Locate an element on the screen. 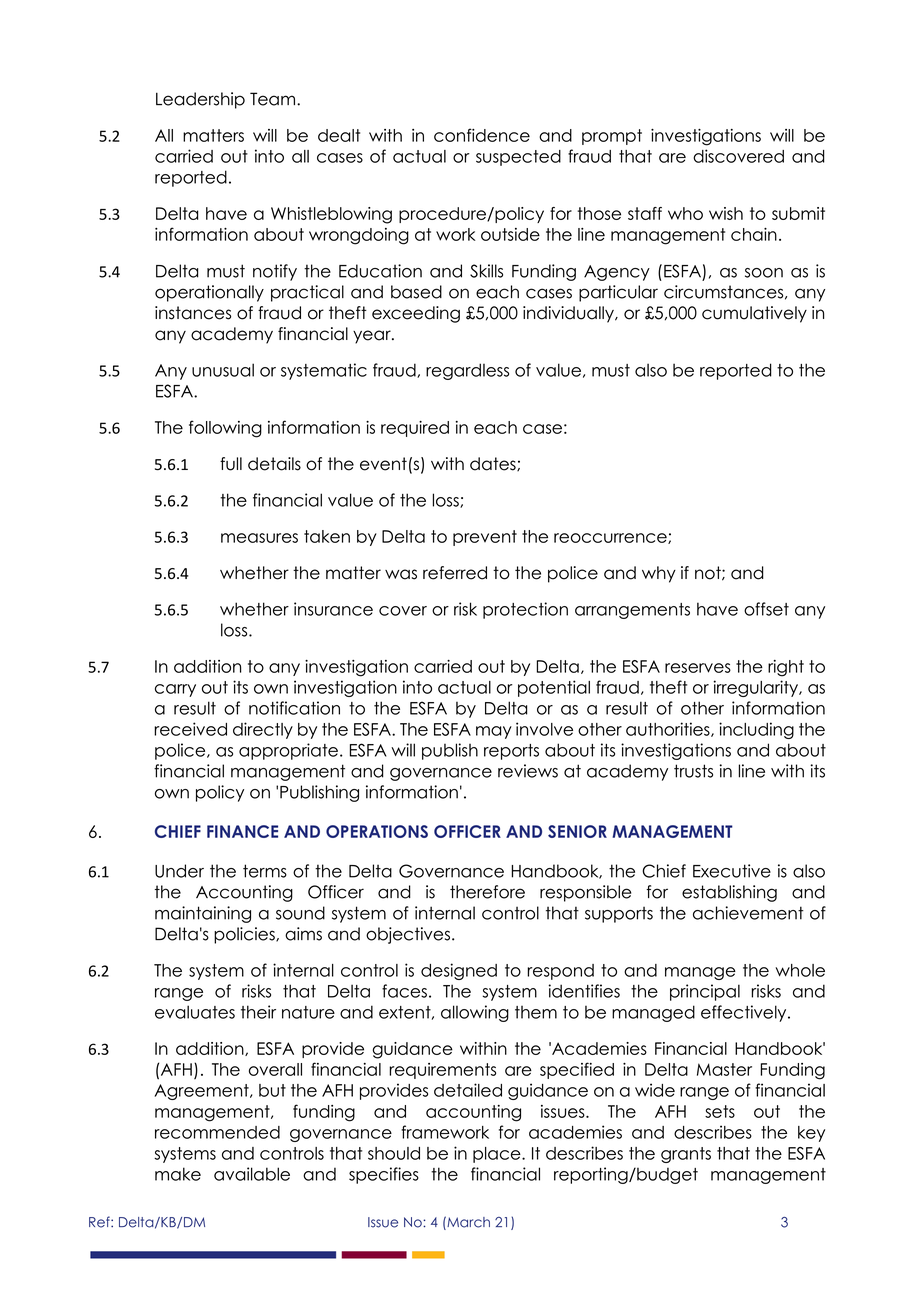 This screenshot has width=924, height=1308. available is located at coordinates (252, 1174).
